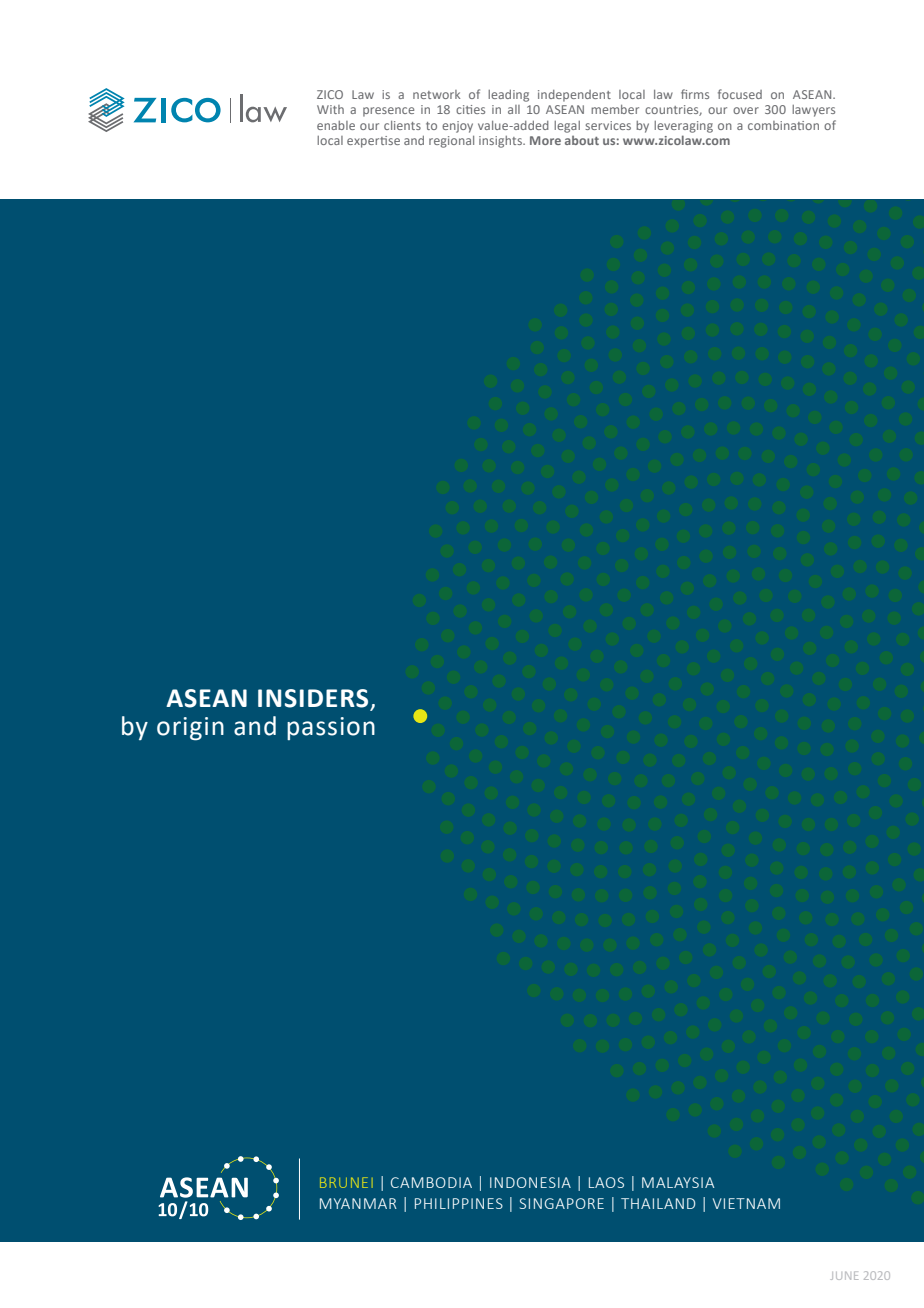  Describe the element at coordinates (373, 142) in the page. I see `expertise` at that location.
